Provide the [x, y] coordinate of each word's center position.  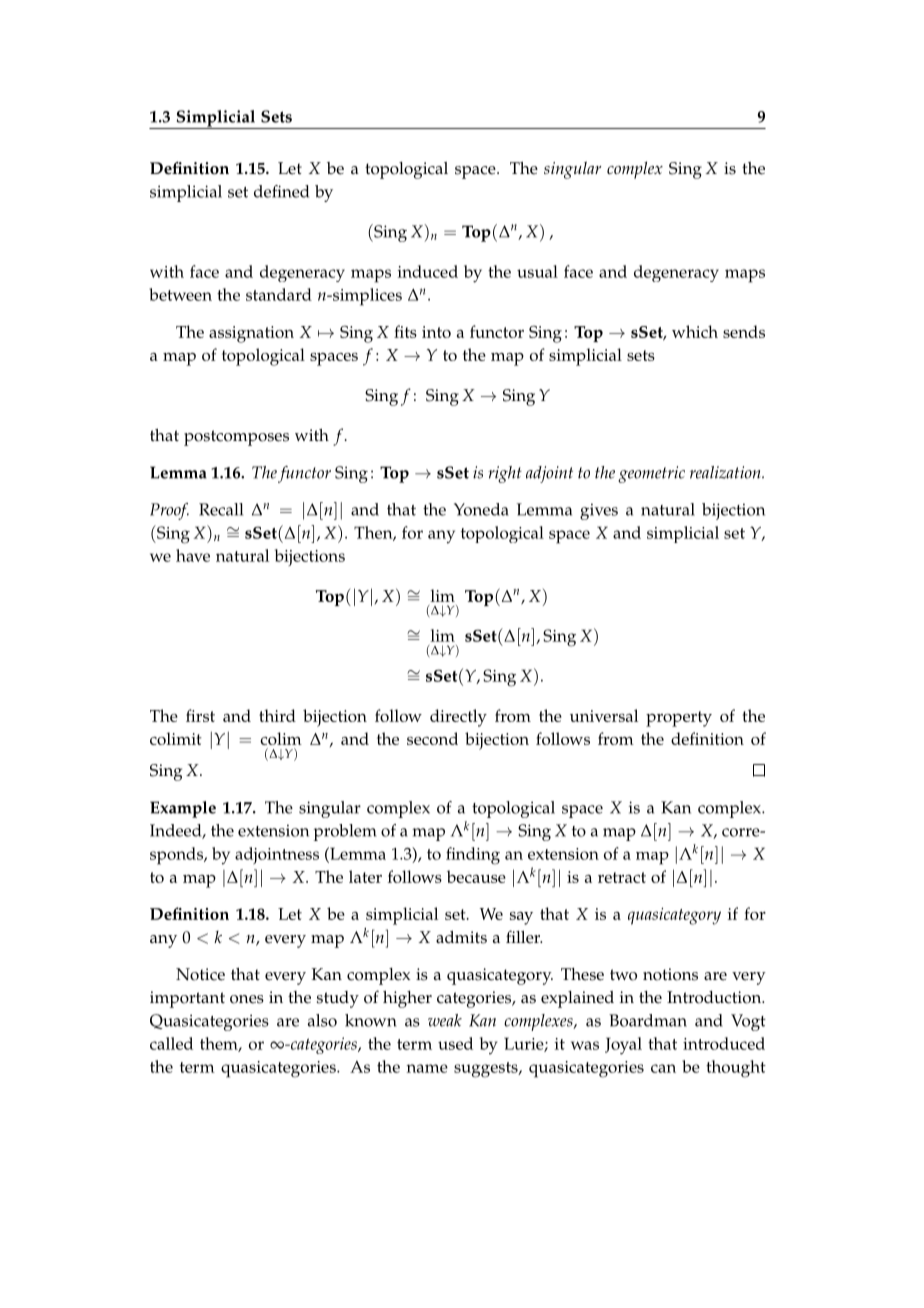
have [193, 555]
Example [183, 809]
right [505, 474]
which [695, 331]
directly [458, 718]
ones [247, 999]
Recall [221, 509]
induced [427, 271]
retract [622, 877]
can [663, 1068]
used [455, 1043]
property [679, 719]
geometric [651, 474]
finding [473, 856]
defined [281, 191]
